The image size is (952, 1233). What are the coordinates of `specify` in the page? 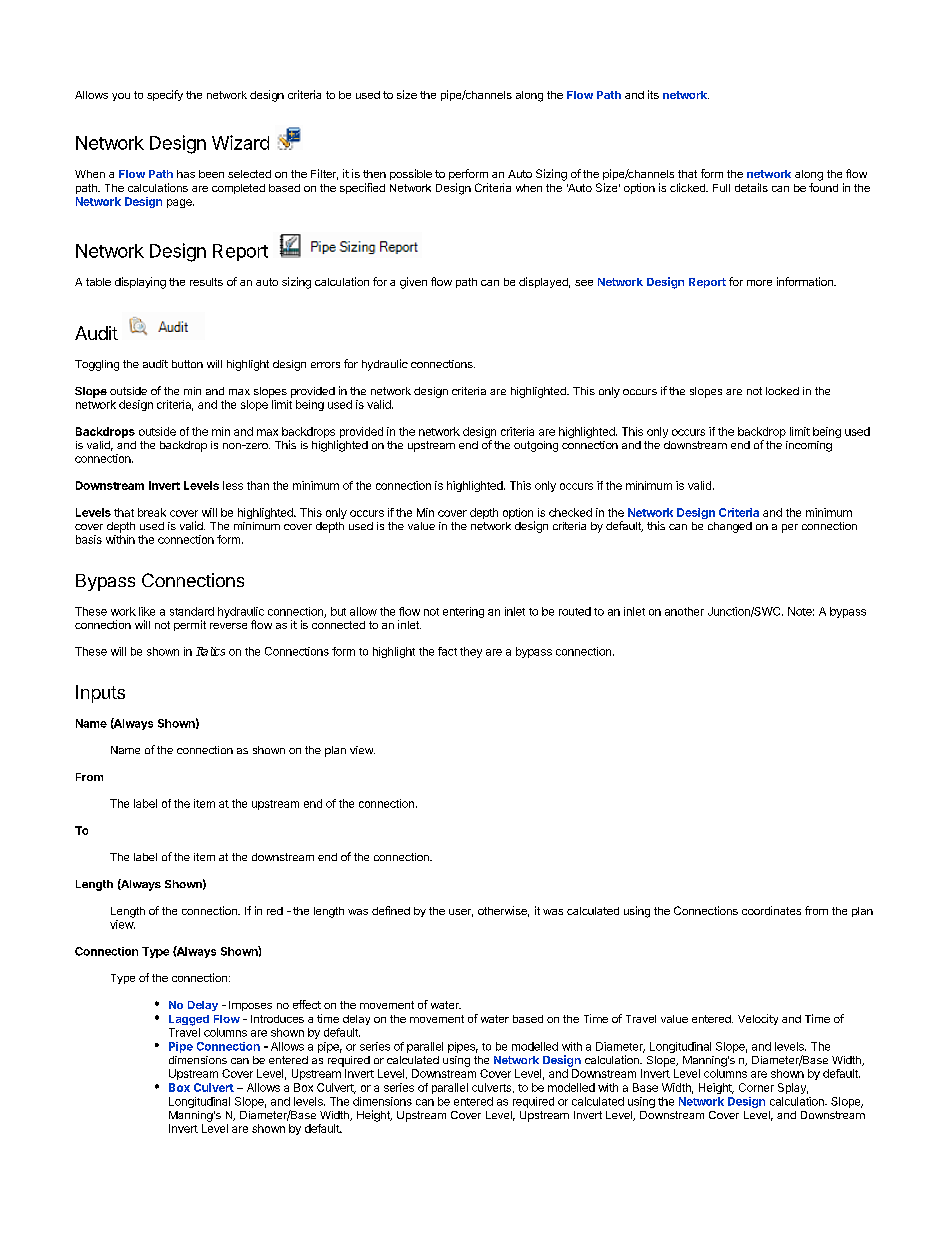 It's located at (165, 95).
